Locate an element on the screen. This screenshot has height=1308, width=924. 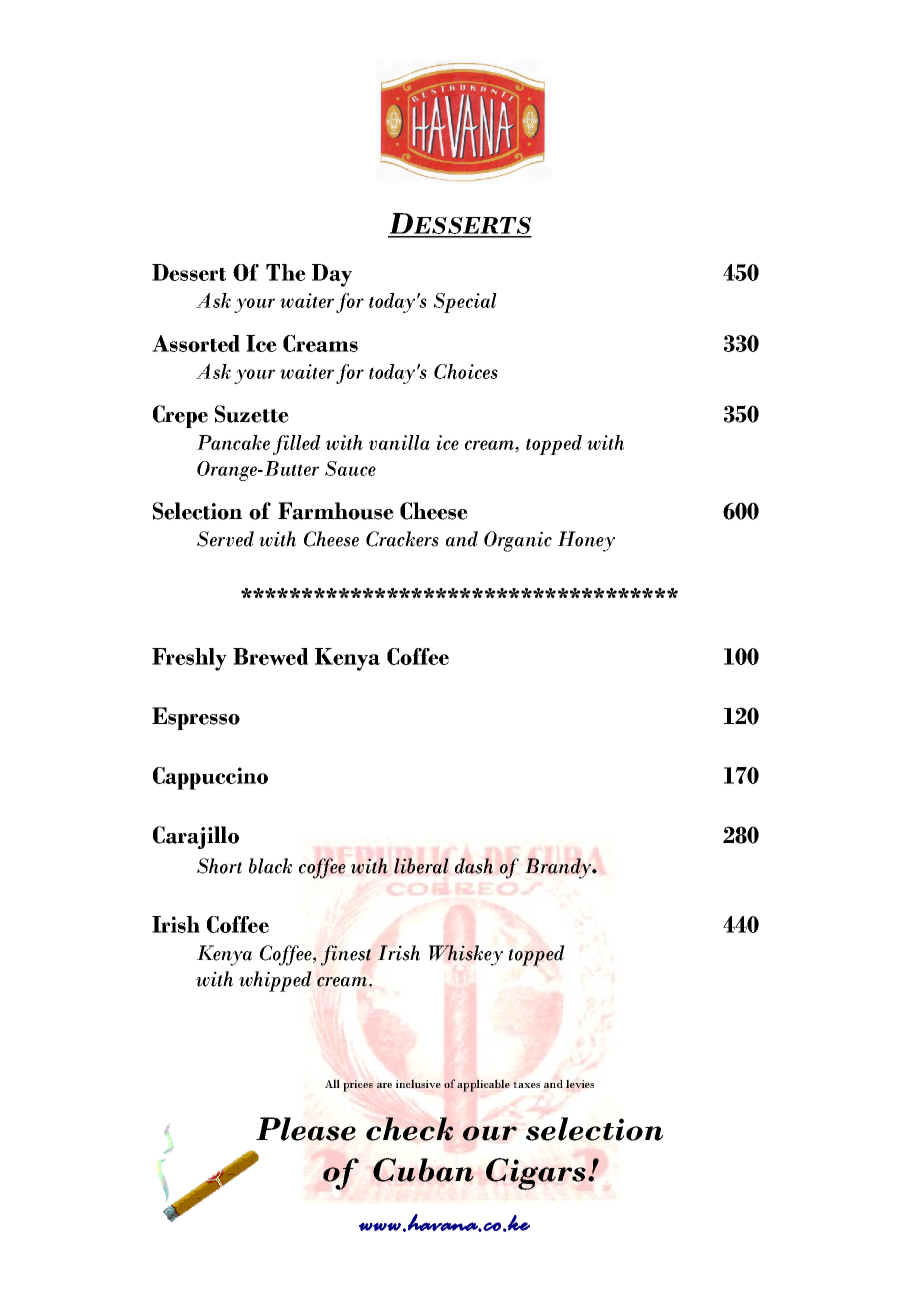
check is located at coordinates (409, 1129).
